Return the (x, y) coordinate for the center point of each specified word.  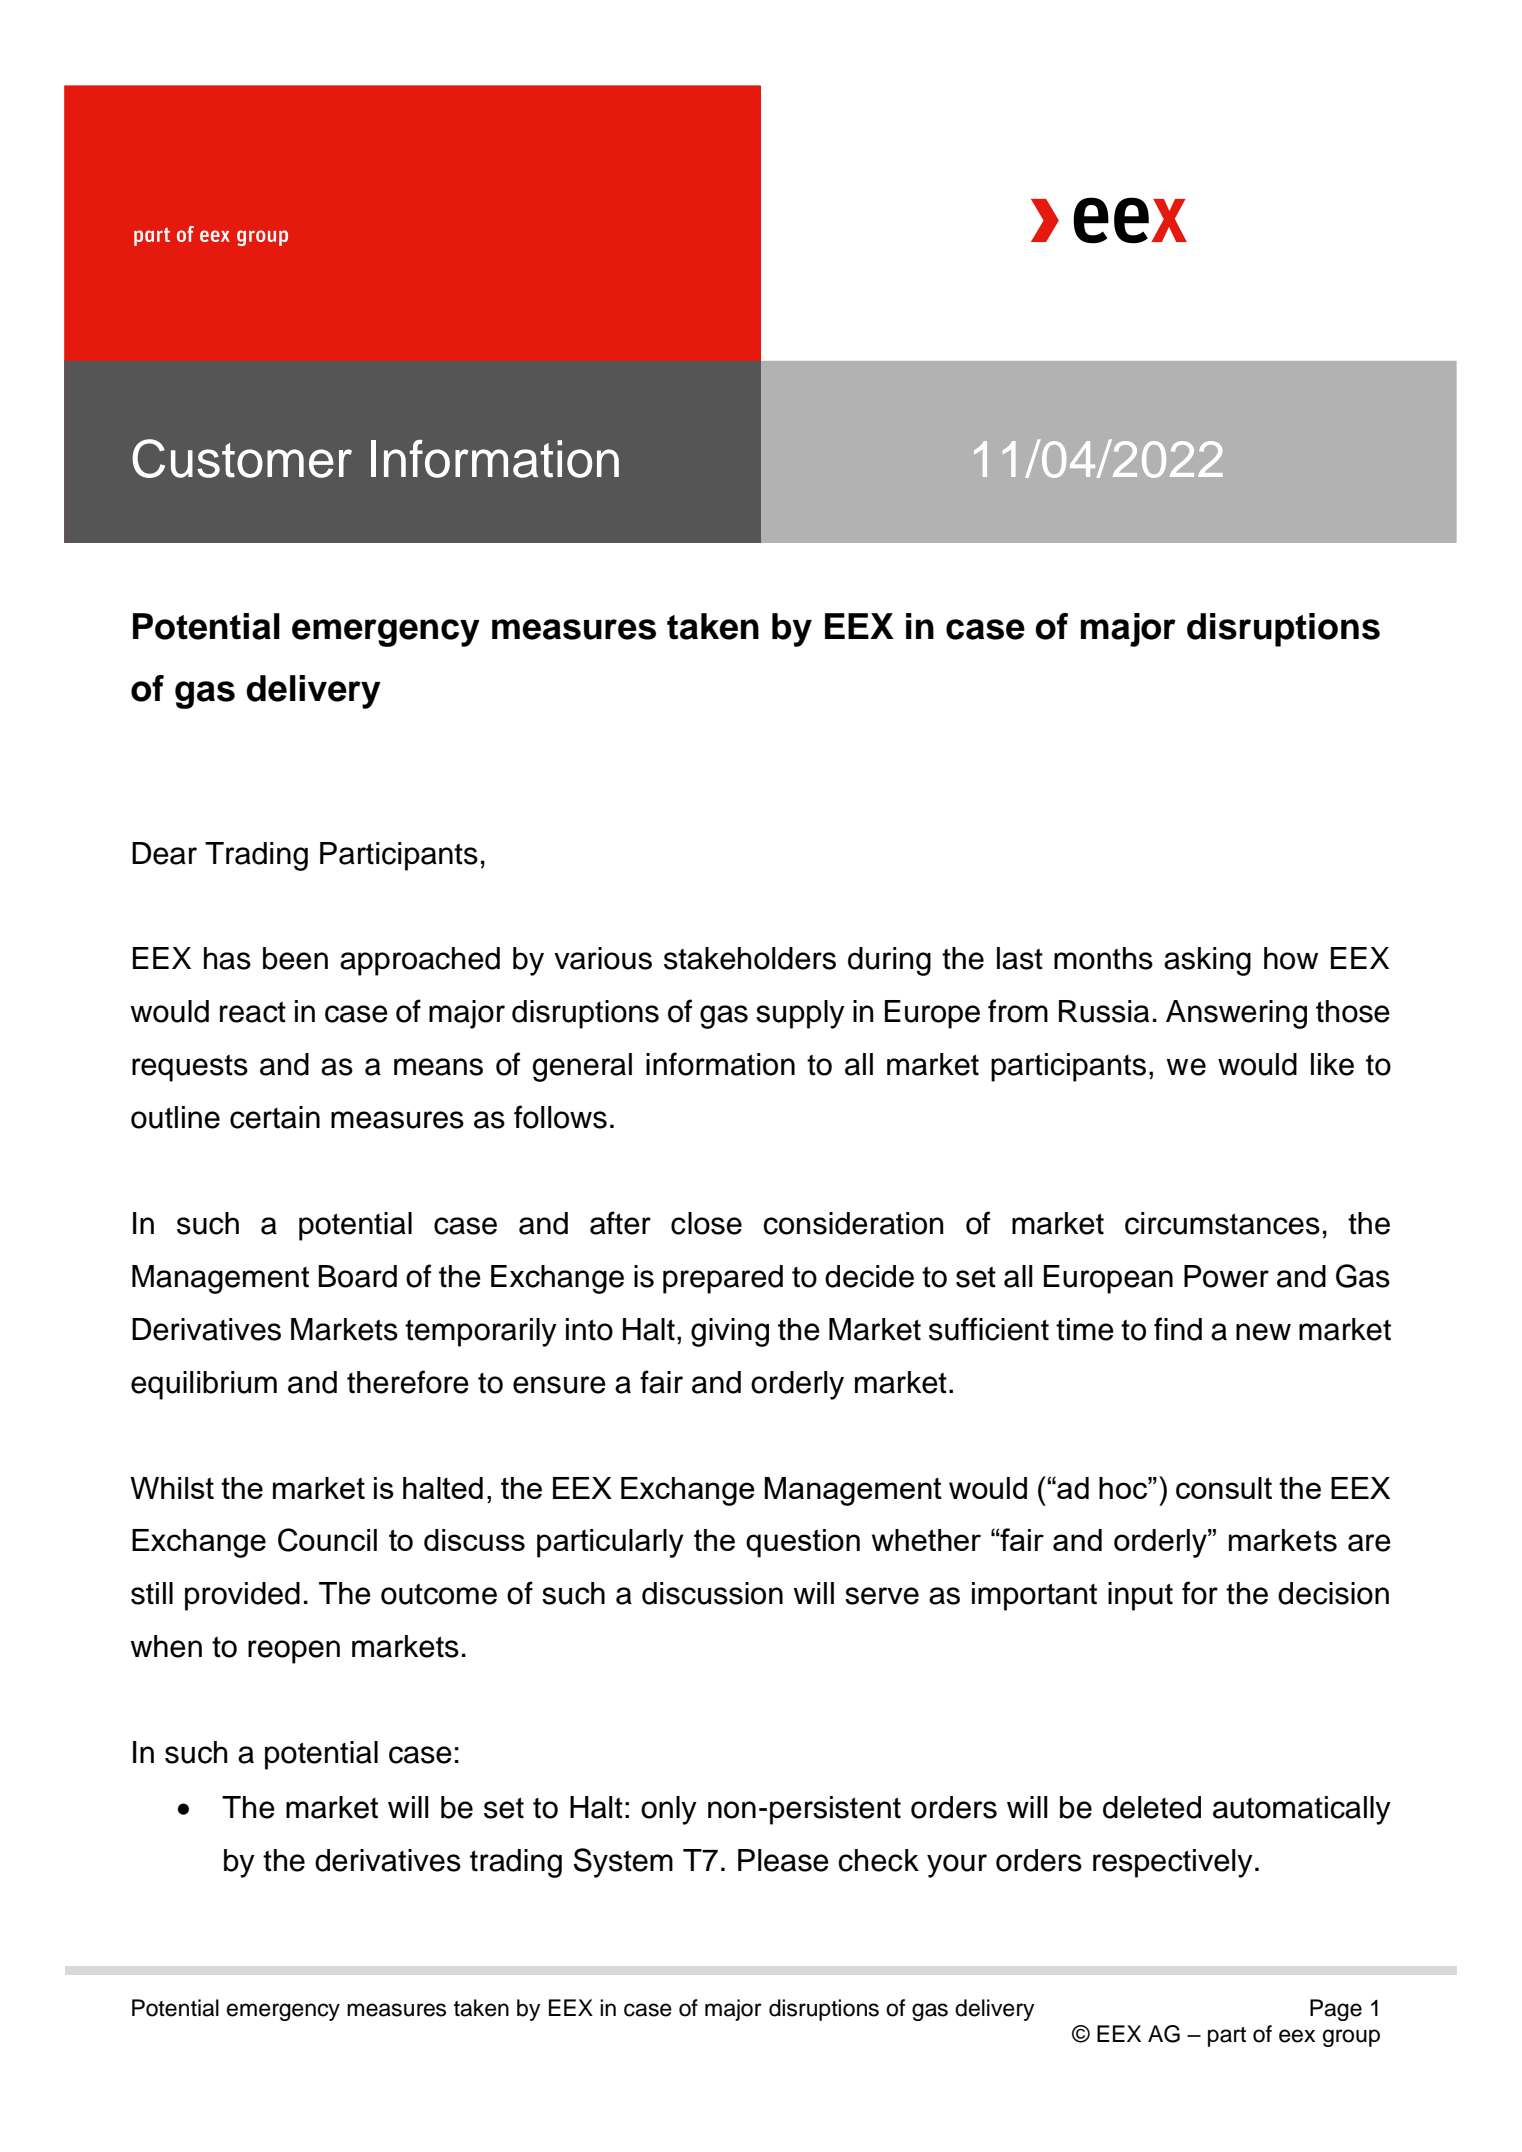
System (623, 1863)
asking (1207, 961)
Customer (242, 458)
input (1140, 1596)
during (889, 961)
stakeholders (750, 958)
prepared (723, 1279)
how (1291, 958)
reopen (294, 1652)
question (803, 1543)
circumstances (1222, 1223)
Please (783, 1860)
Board (358, 1276)
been (295, 958)
